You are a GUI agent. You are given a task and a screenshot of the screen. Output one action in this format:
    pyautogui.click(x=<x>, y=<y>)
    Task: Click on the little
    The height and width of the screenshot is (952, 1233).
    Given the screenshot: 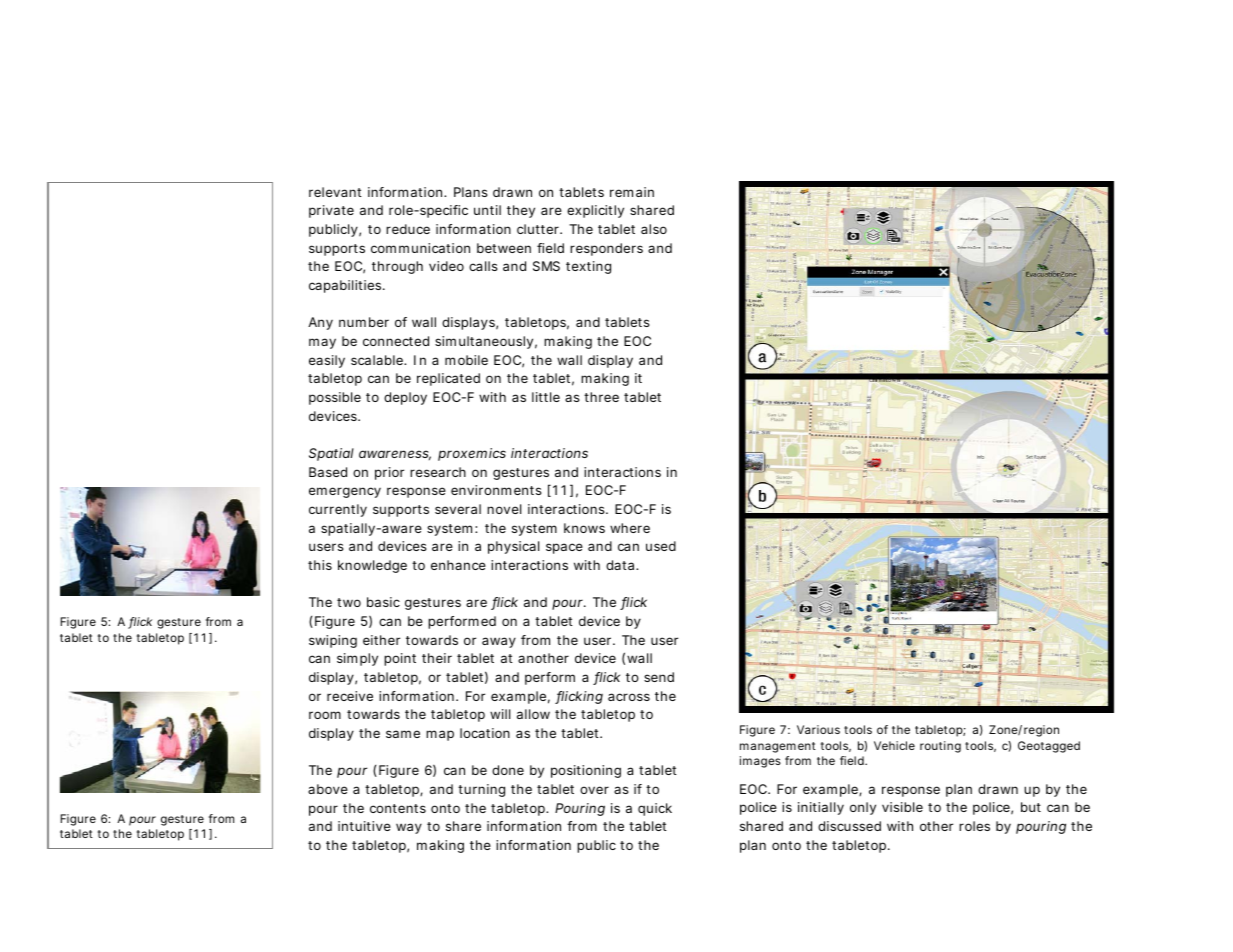 What is the action you would take?
    pyautogui.click(x=546, y=397)
